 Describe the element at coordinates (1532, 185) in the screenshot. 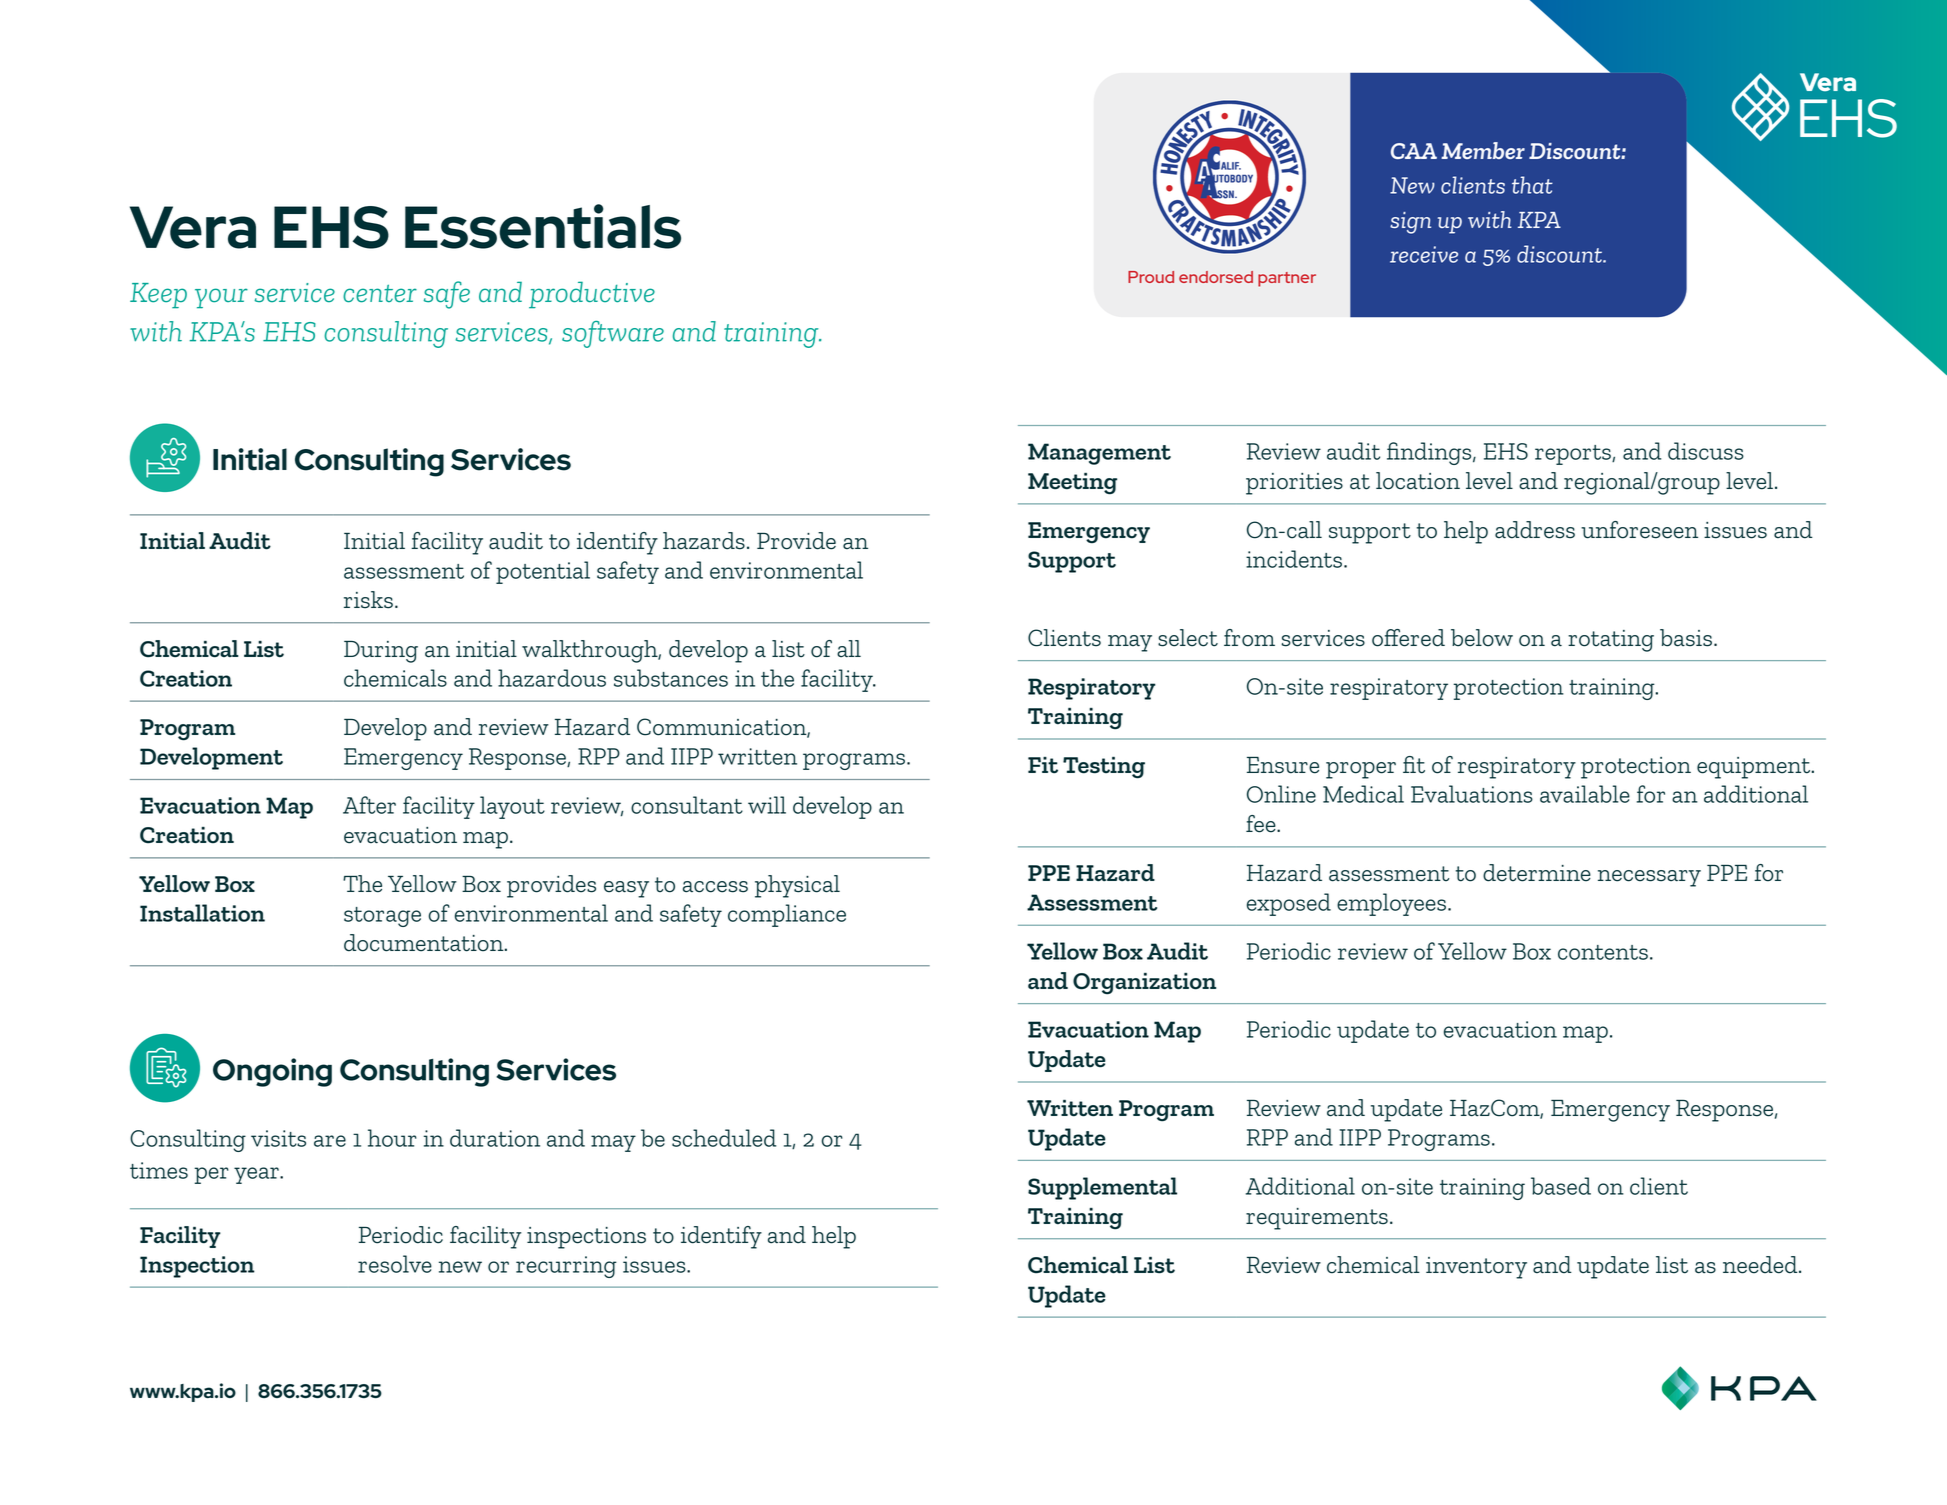

I see `that` at that location.
